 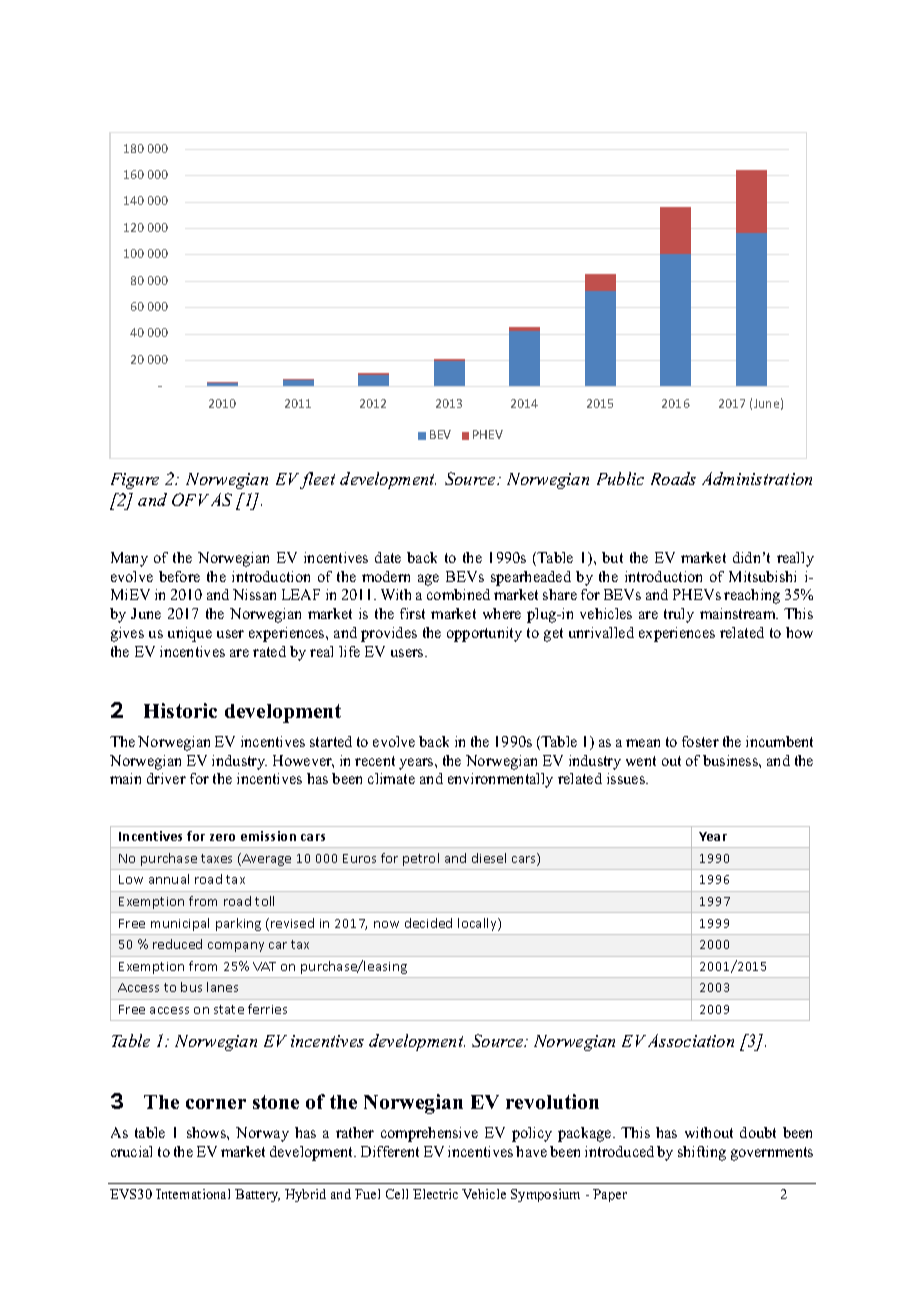 What do you see at coordinates (135, 481) in the screenshot?
I see `Figure` at bounding box center [135, 481].
